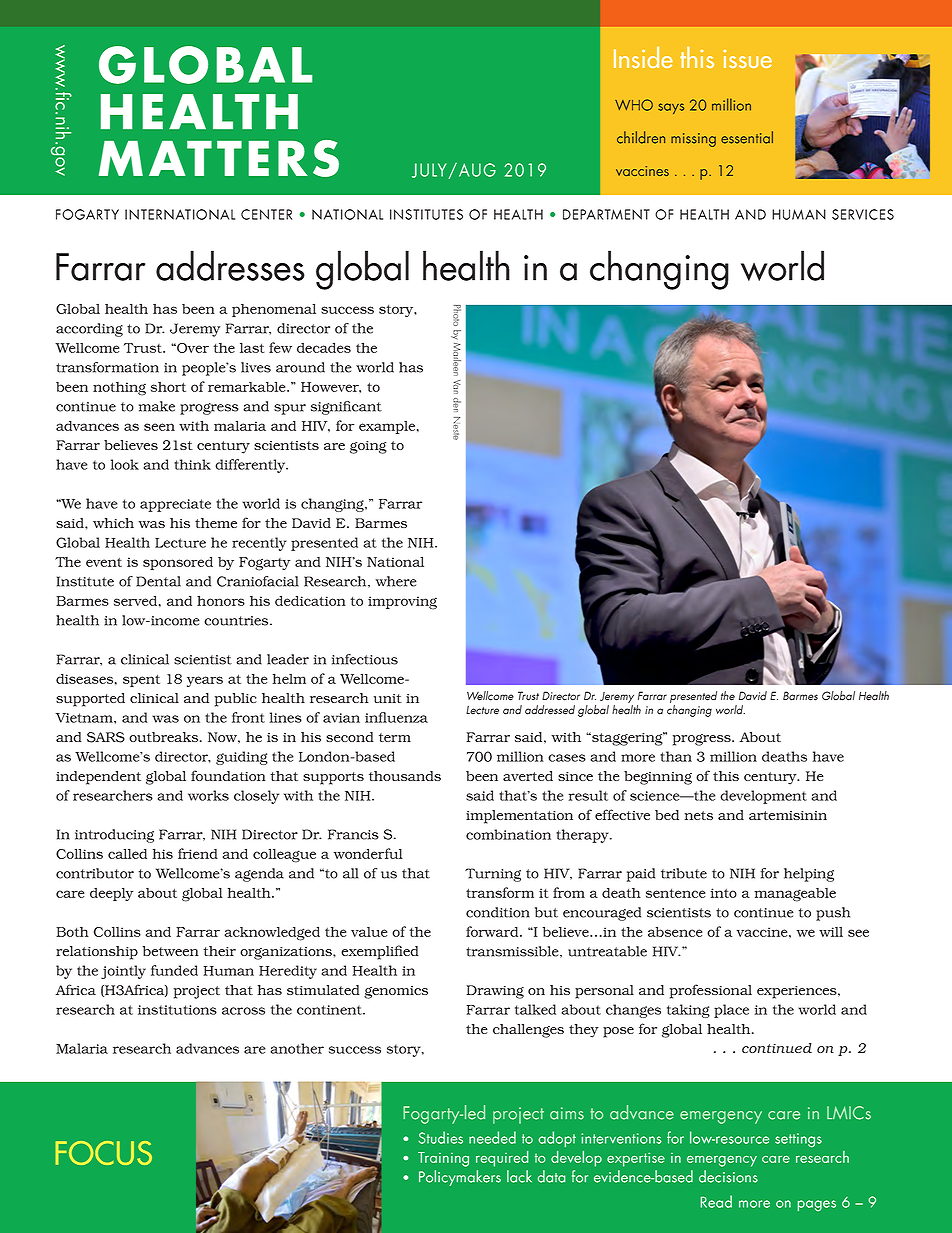 This screenshot has height=1233, width=952. Describe the element at coordinates (728, 1176) in the screenshot. I see `decisions` at that location.
